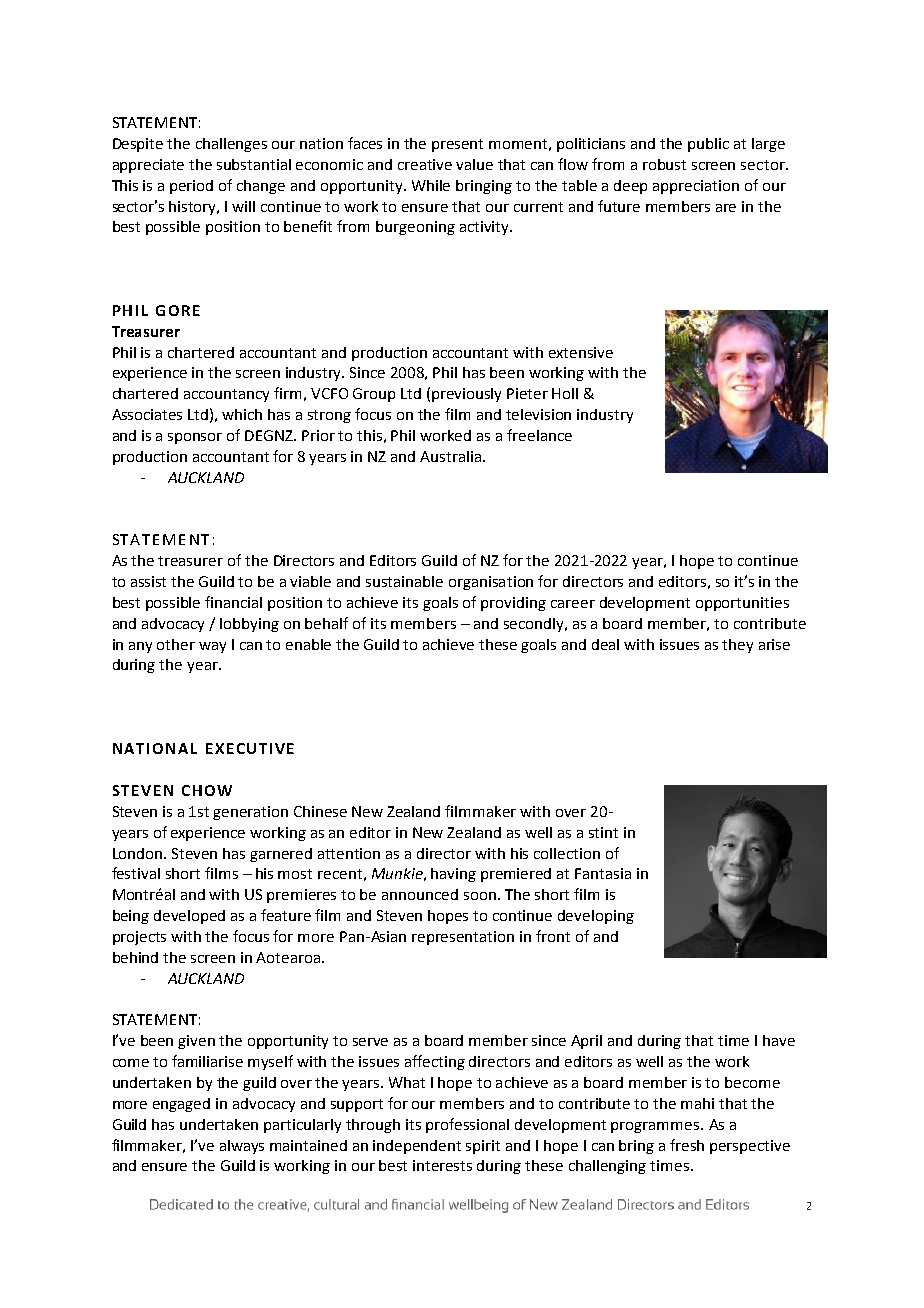  I want to click on other, so click(176, 644).
